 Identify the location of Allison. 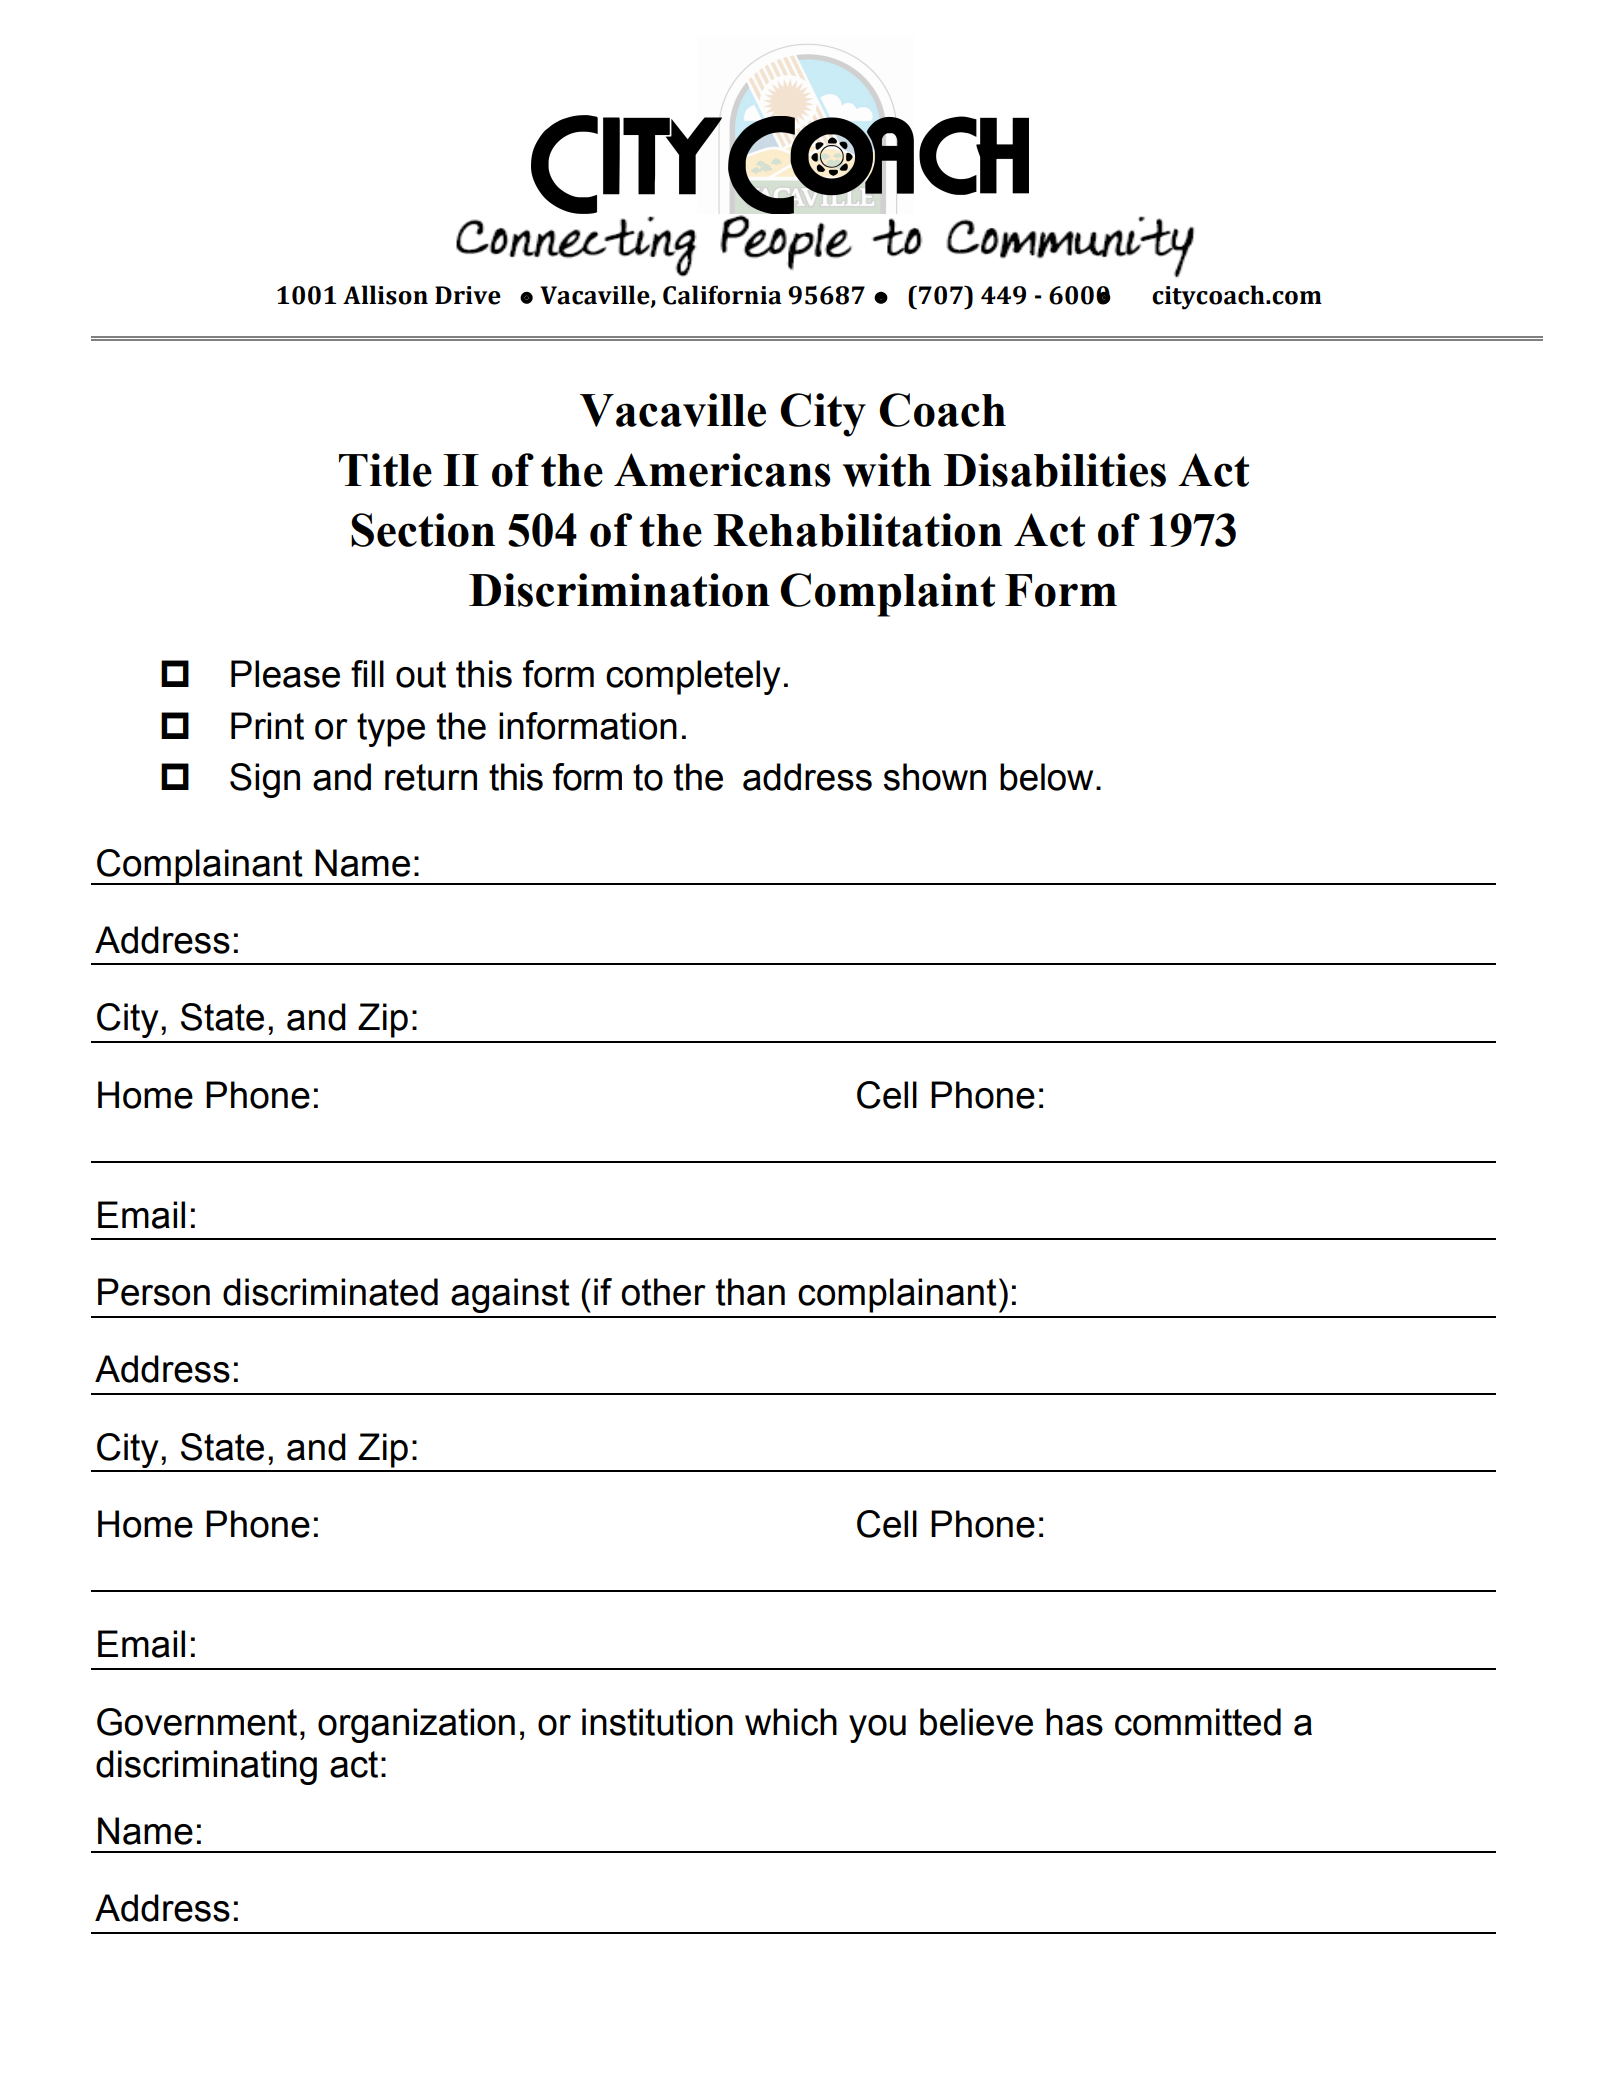
(385, 295).
